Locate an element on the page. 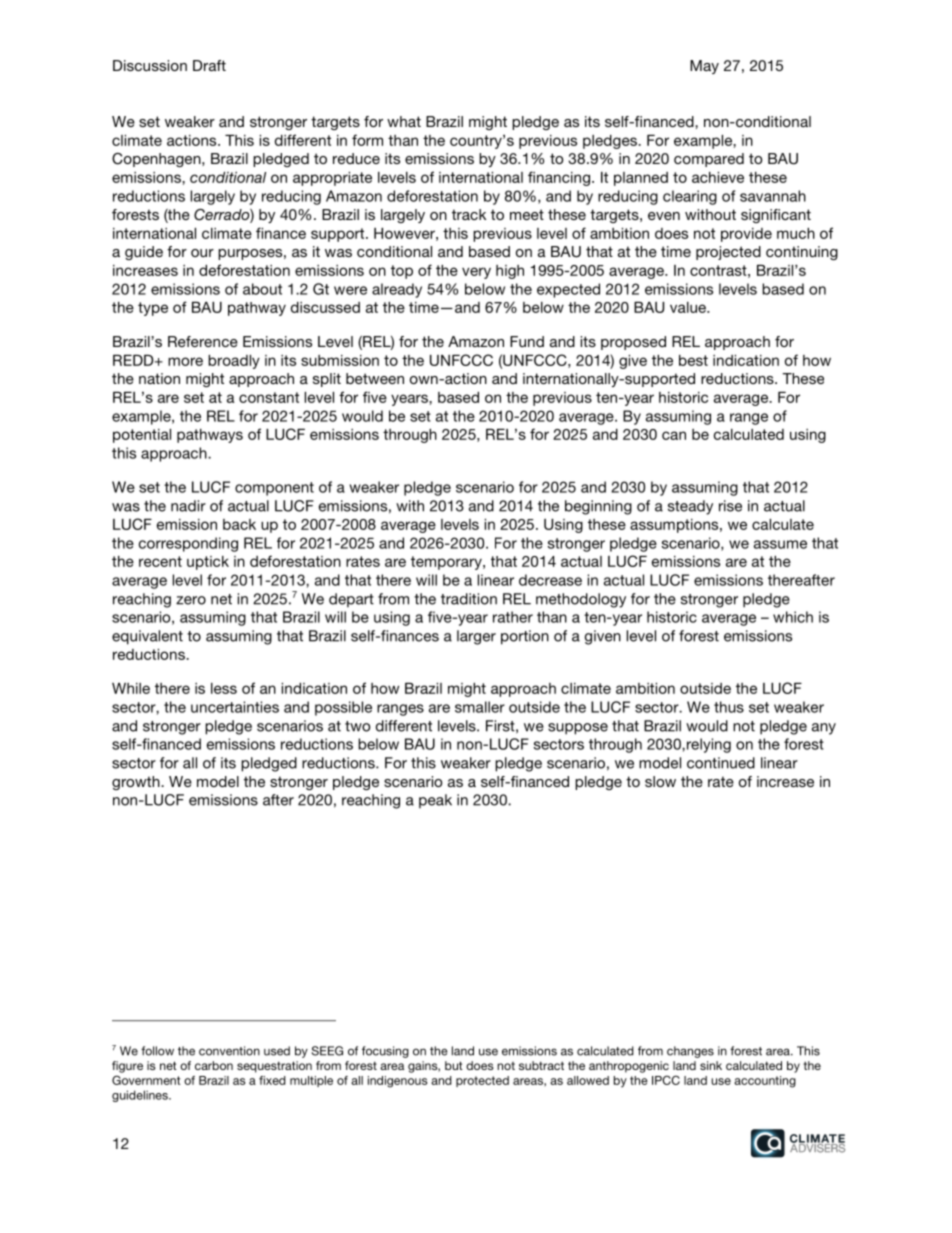  what is located at coordinates (404, 121).
